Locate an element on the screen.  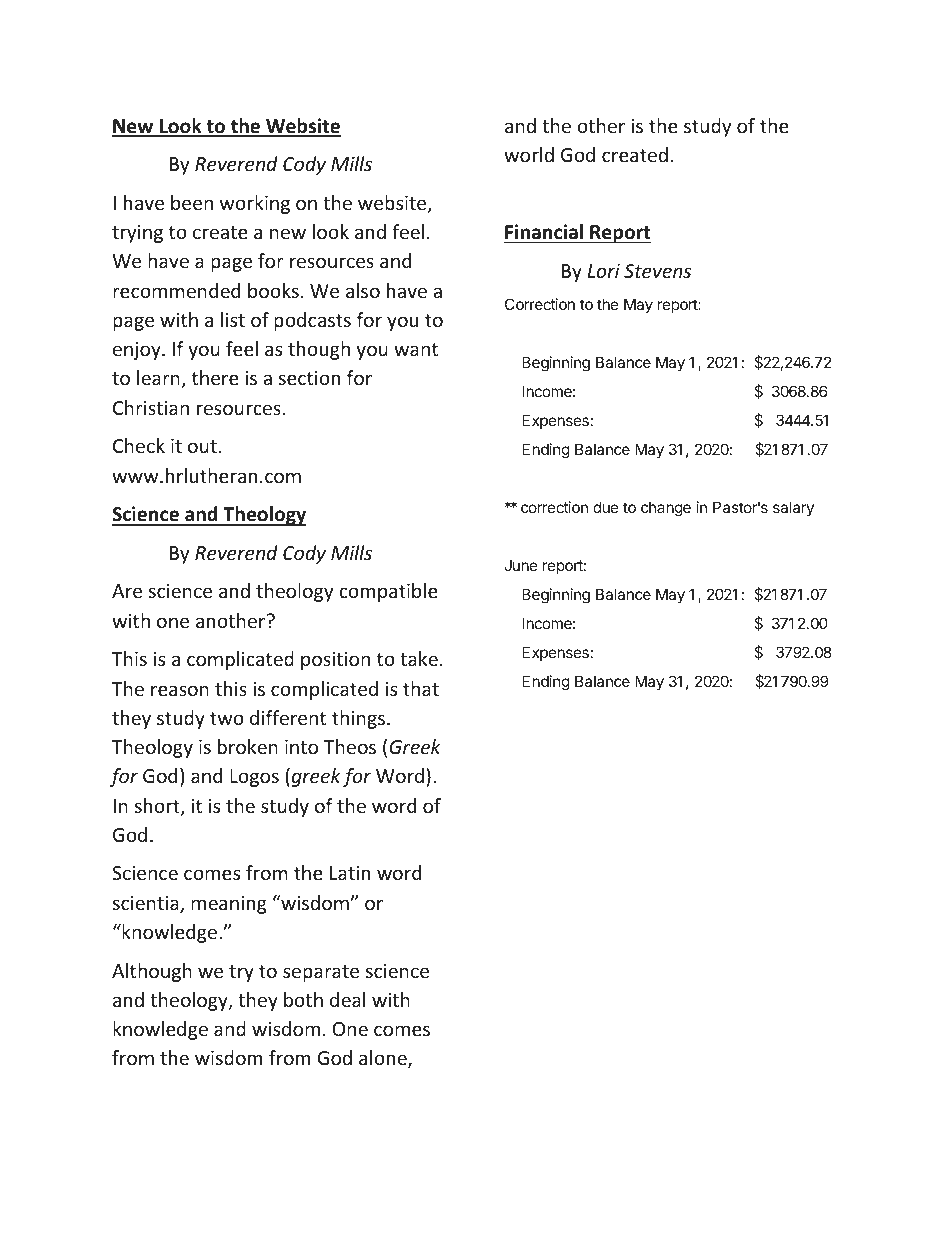
Stevens is located at coordinates (657, 271).
